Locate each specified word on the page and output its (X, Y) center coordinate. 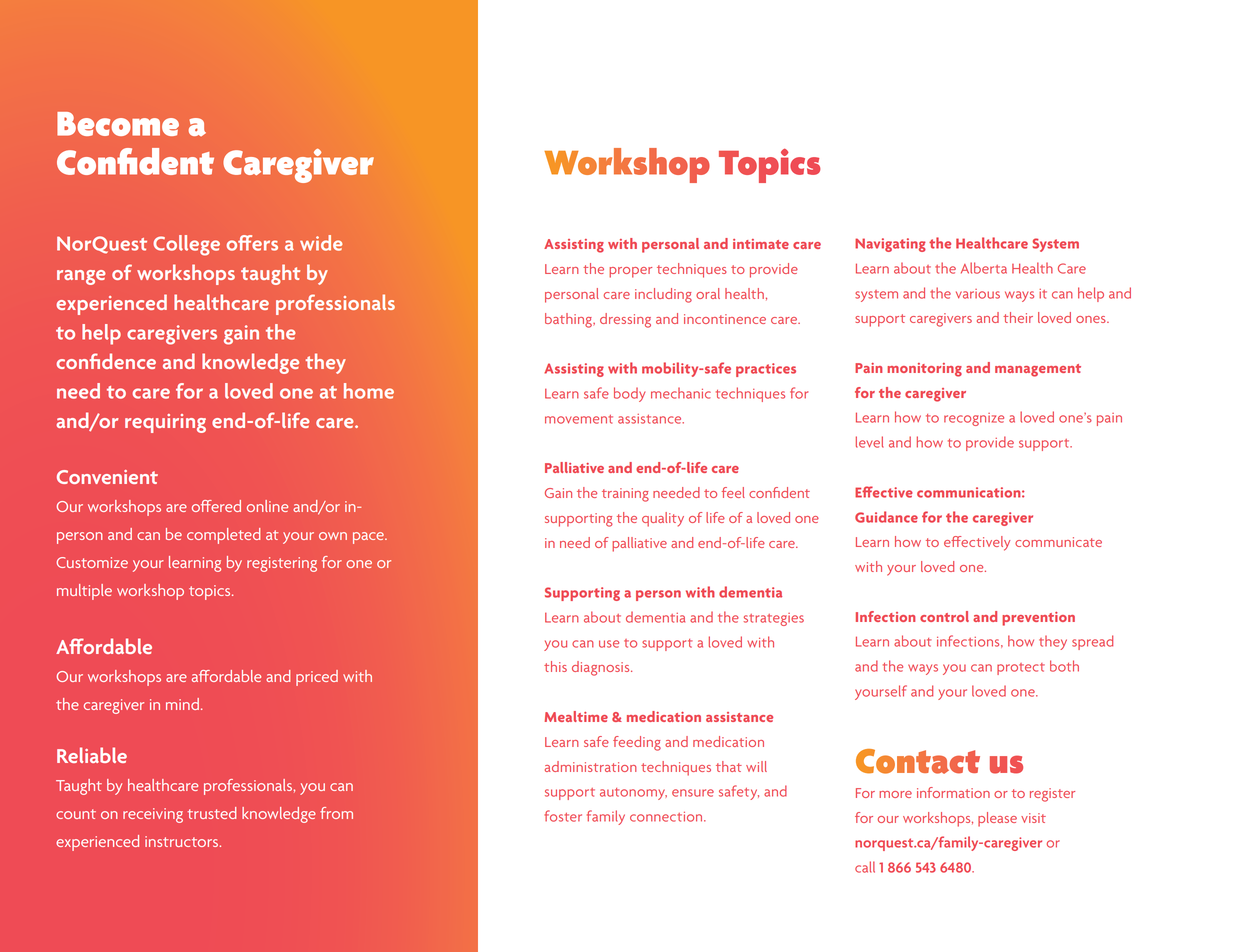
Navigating (890, 245)
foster (563, 816)
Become (118, 124)
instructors (183, 841)
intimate (761, 244)
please (997, 819)
